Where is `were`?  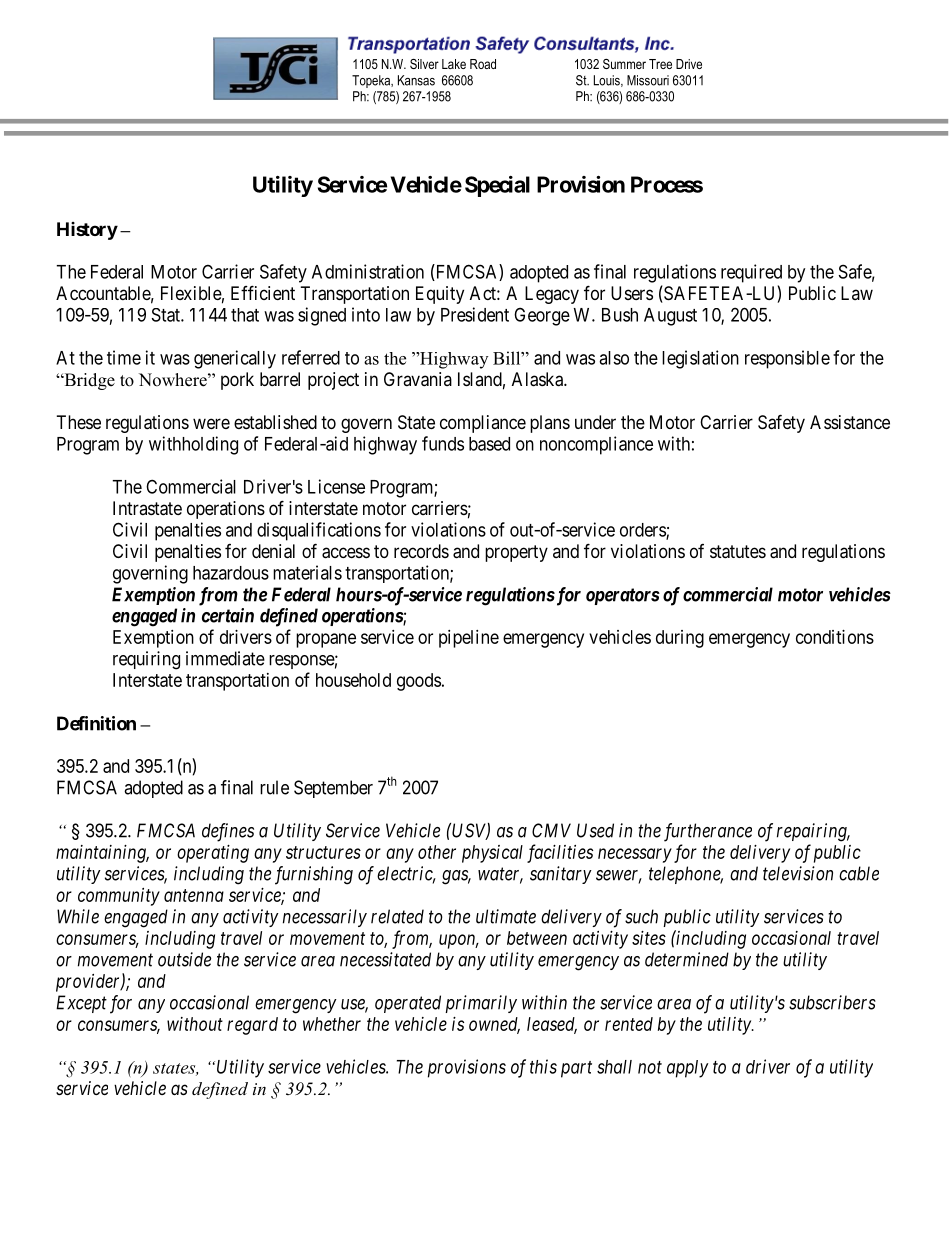 were is located at coordinates (211, 423).
